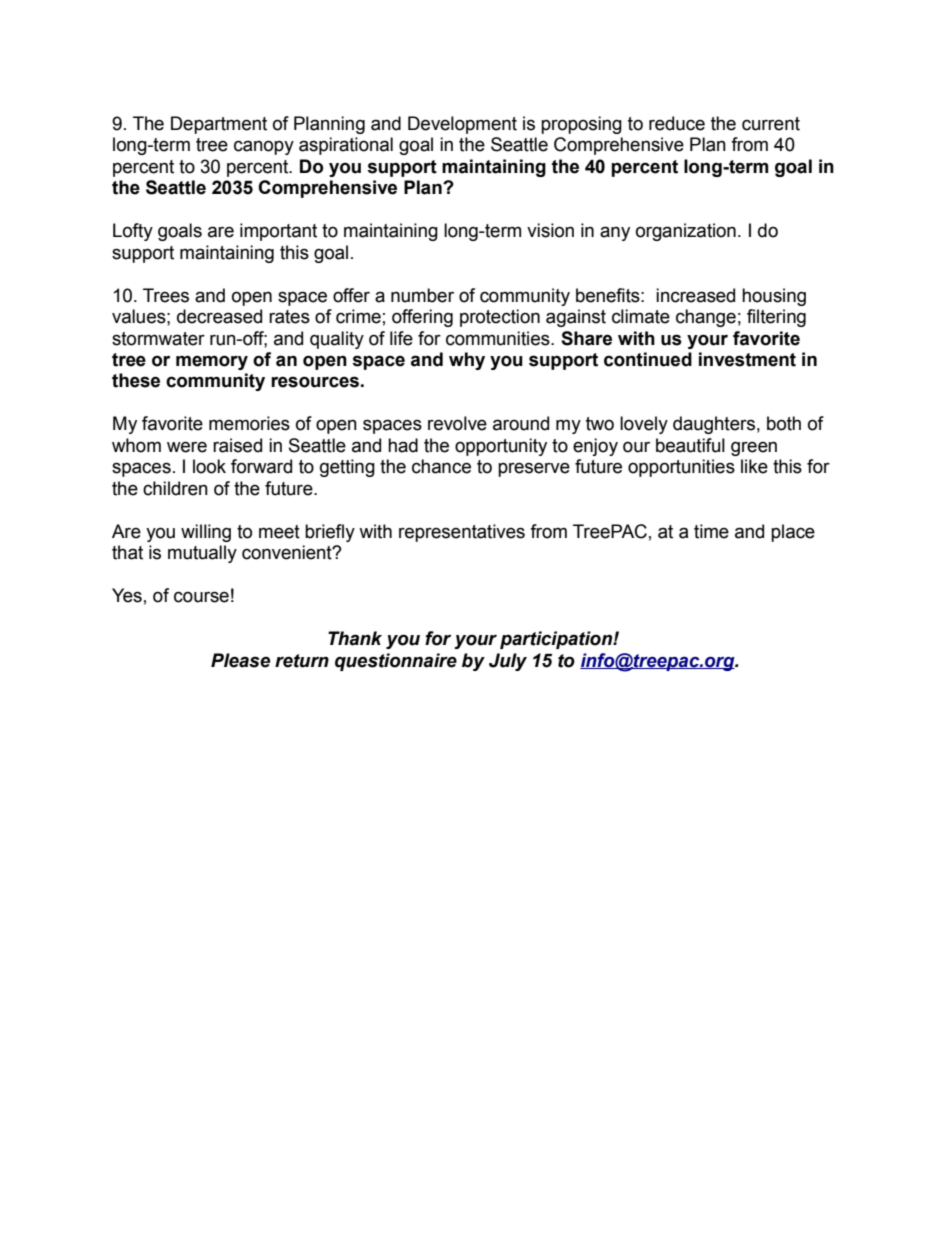 Image resolution: width=952 pixels, height=1233 pixels. What do you see at coordinates (457, 423) in the document?
I see `revolve` at bounding box center [457, 423].
